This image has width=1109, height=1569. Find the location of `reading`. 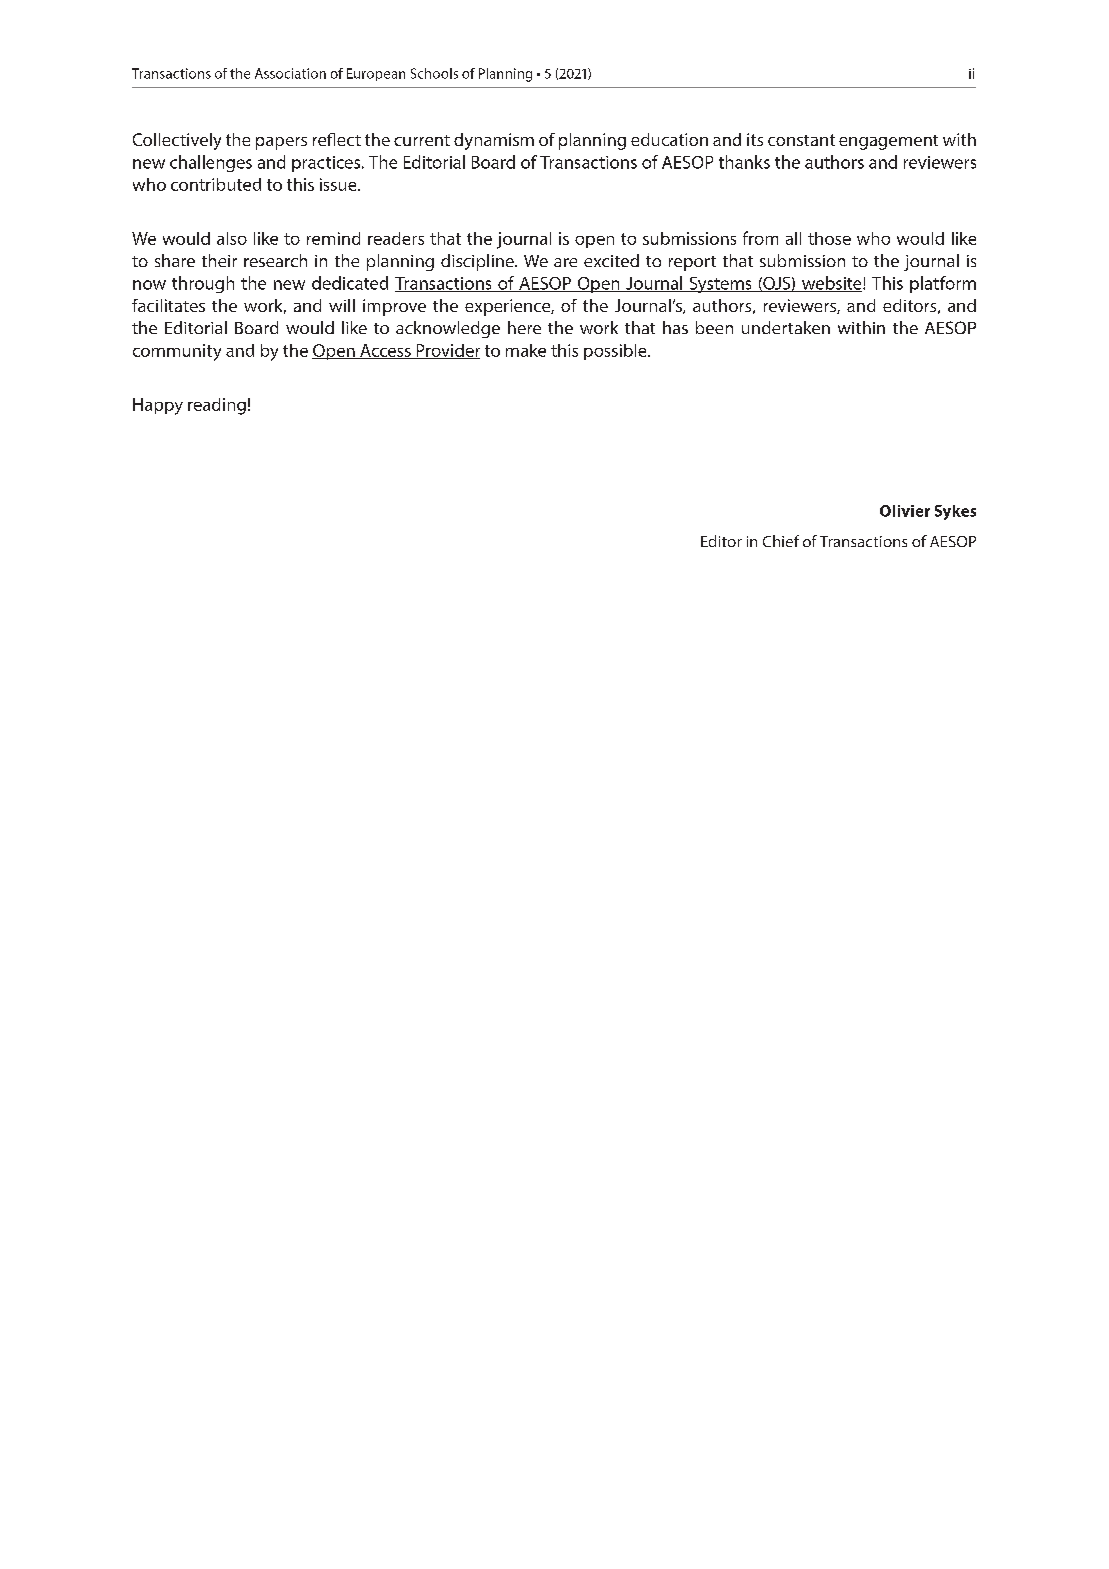

reading is located at coordinates (217, 406).
